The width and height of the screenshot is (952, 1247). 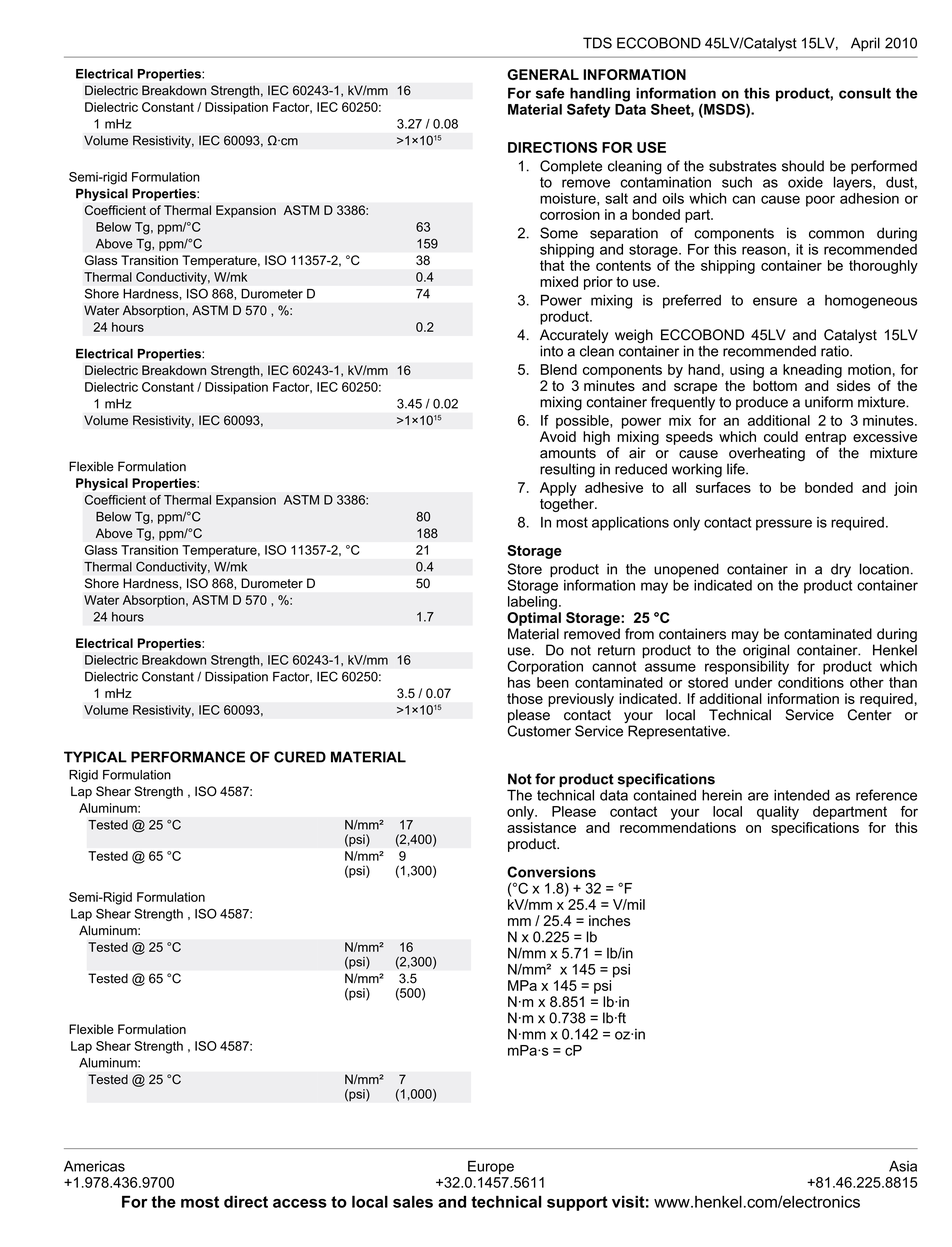 I want to click on amounts, so click(x=568, y=453).
